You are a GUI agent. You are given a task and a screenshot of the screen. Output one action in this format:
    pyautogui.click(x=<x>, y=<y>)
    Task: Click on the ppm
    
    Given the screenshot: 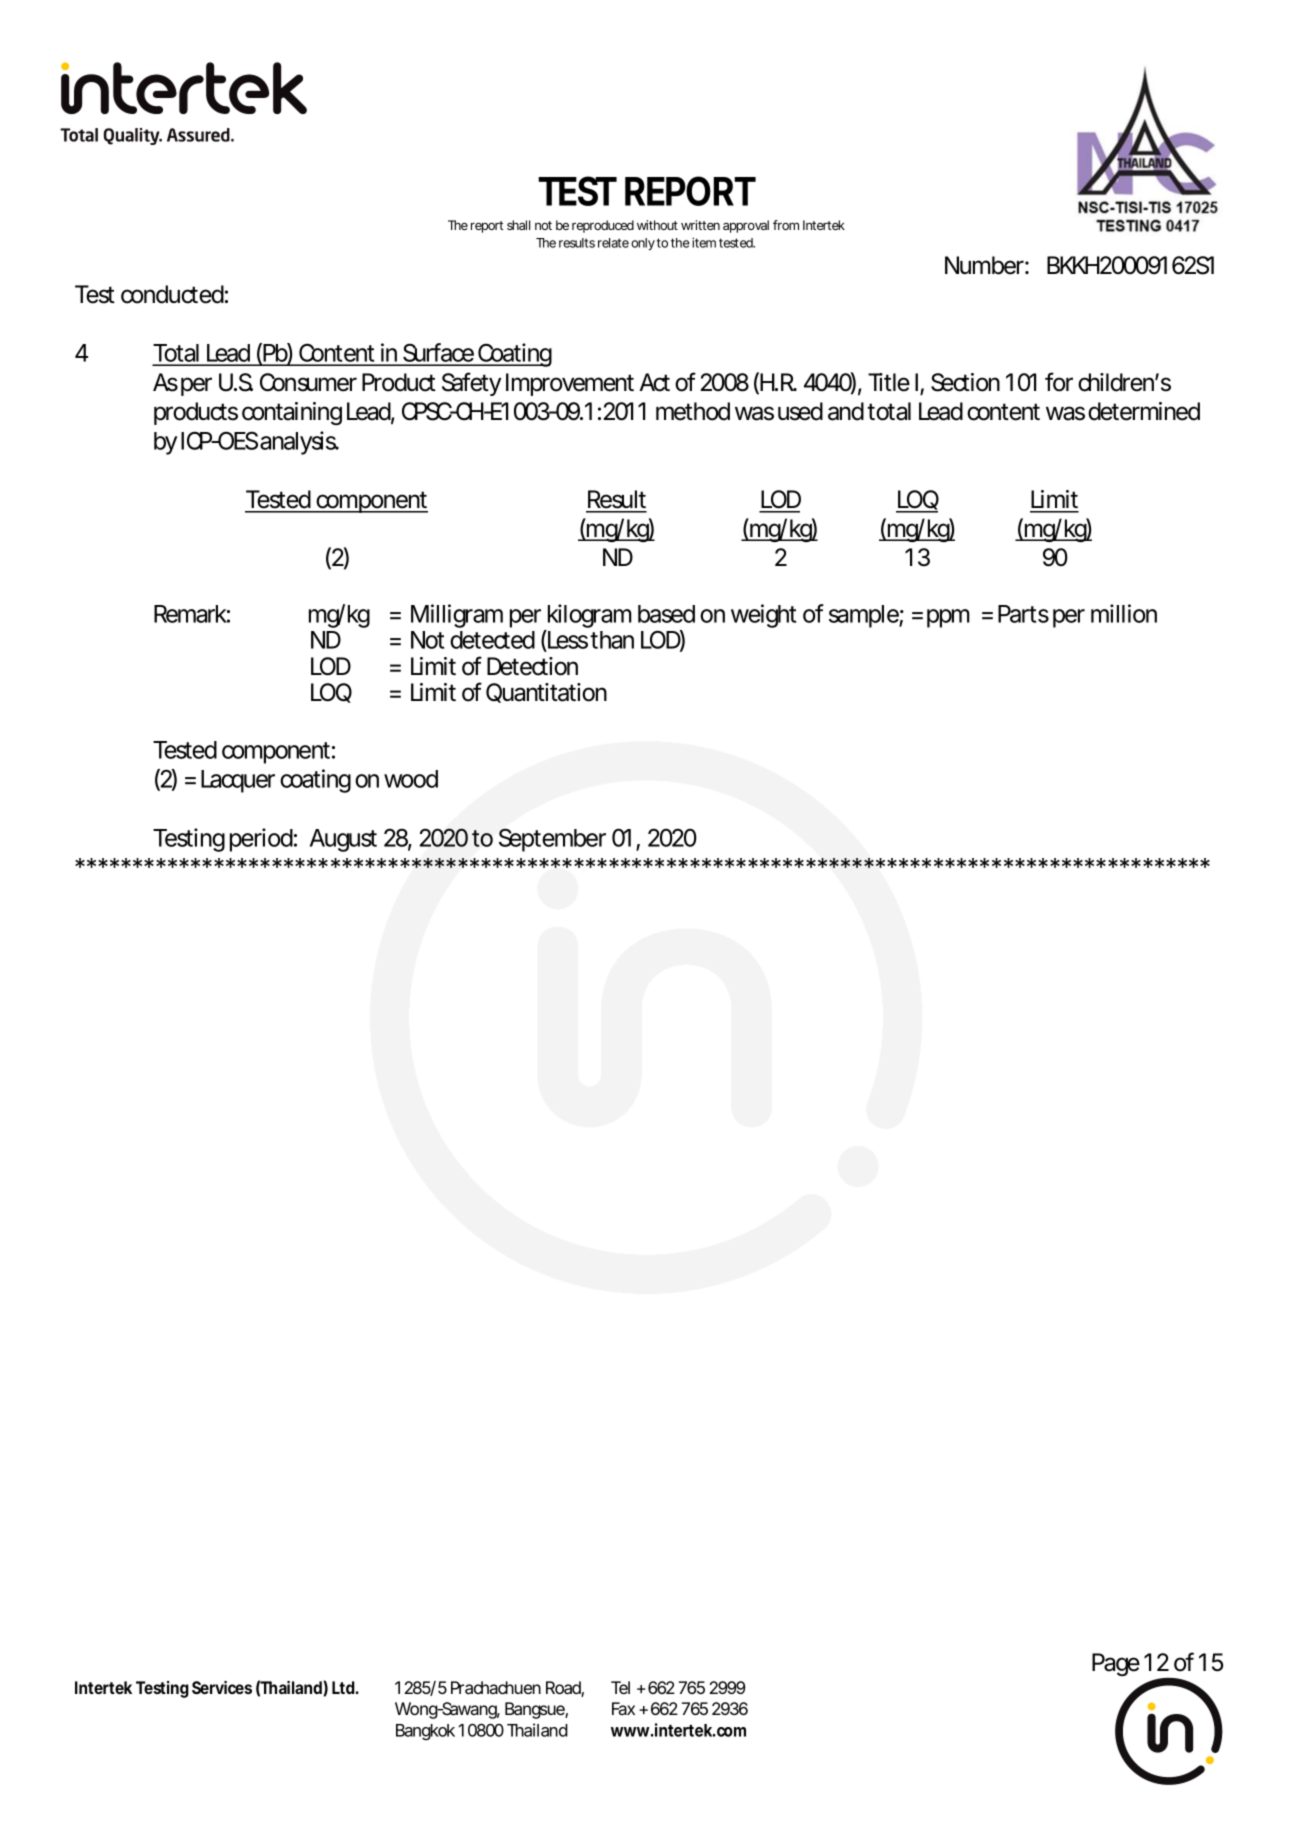 What is the action you would take?
    pyautogui.click(x=948, y=618)
